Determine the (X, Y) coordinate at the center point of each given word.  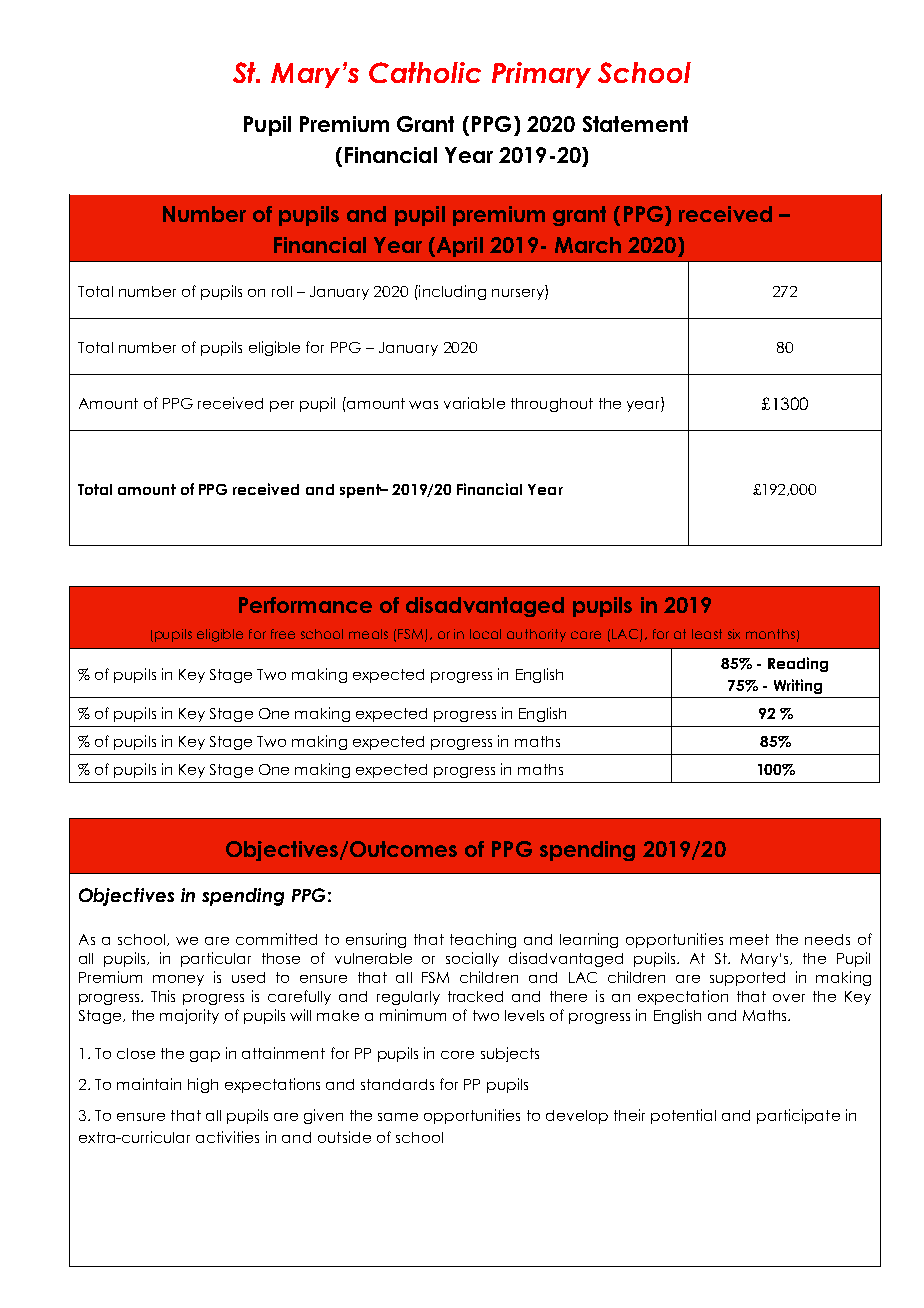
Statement (635, 124)
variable (474, 403)
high (203, 1085)
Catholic (425, 72)
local (485, 634)
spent (361, 491)
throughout (552, 405)
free (283, 634)
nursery (519, 294)
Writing (798, 686)
